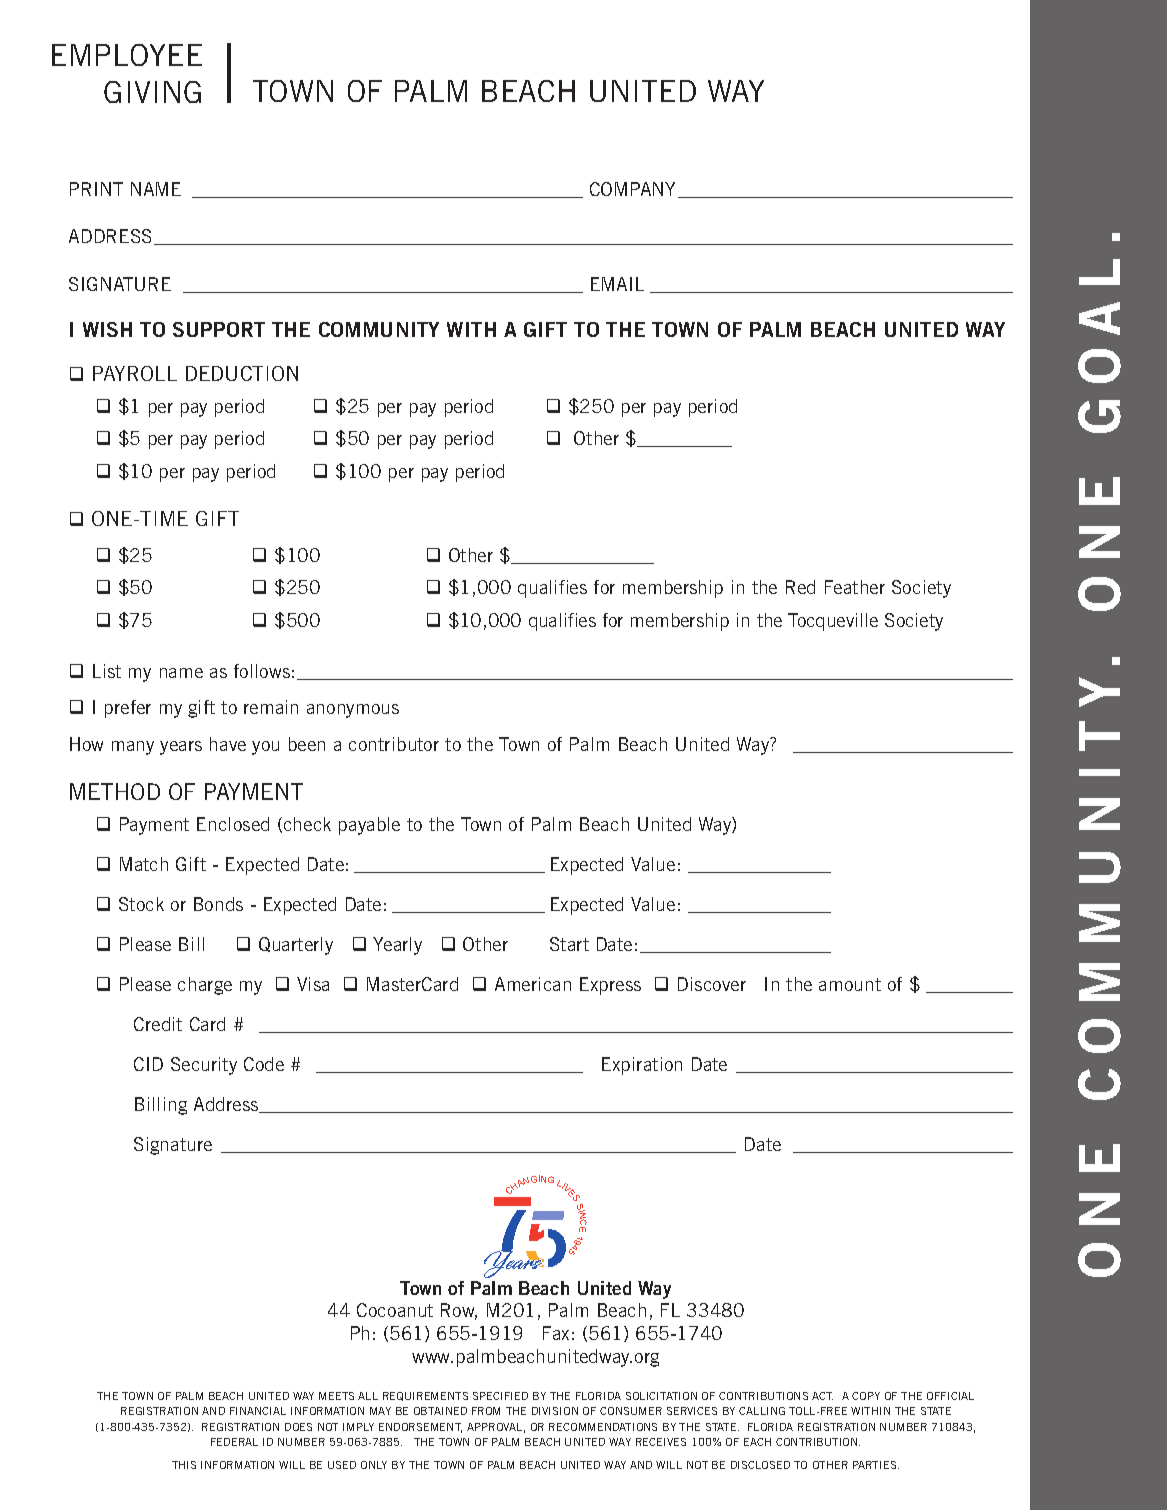 The image size is (1167, 1510). What do you see at coordinates (850, 984) in the image?
I see `amount` at bounding box center [850, 984].
